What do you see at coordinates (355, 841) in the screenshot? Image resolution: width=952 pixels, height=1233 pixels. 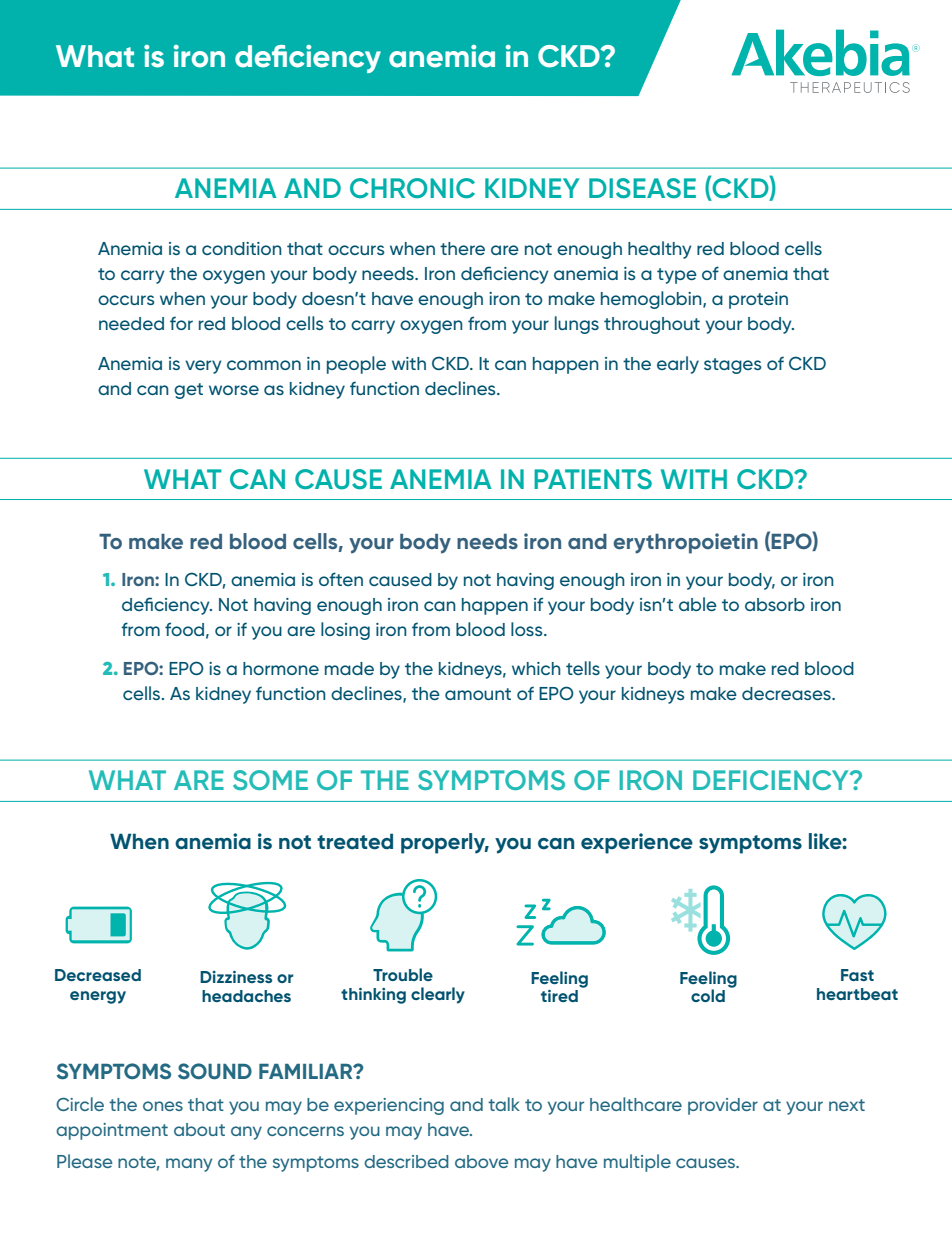 I see `treated` at bounding box center [355, 841].
